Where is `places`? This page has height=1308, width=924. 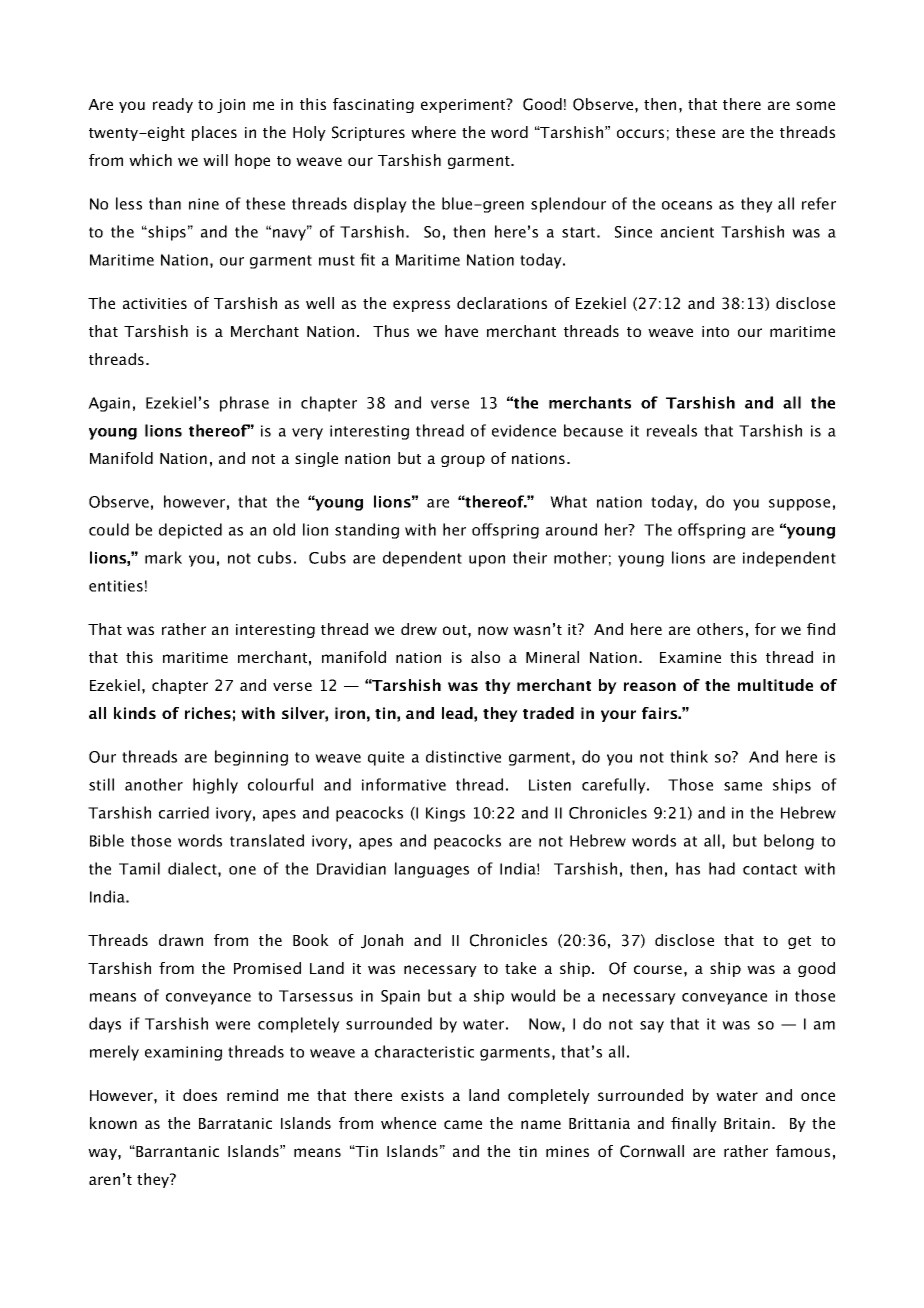
places is located at coordinates (214, 133).
